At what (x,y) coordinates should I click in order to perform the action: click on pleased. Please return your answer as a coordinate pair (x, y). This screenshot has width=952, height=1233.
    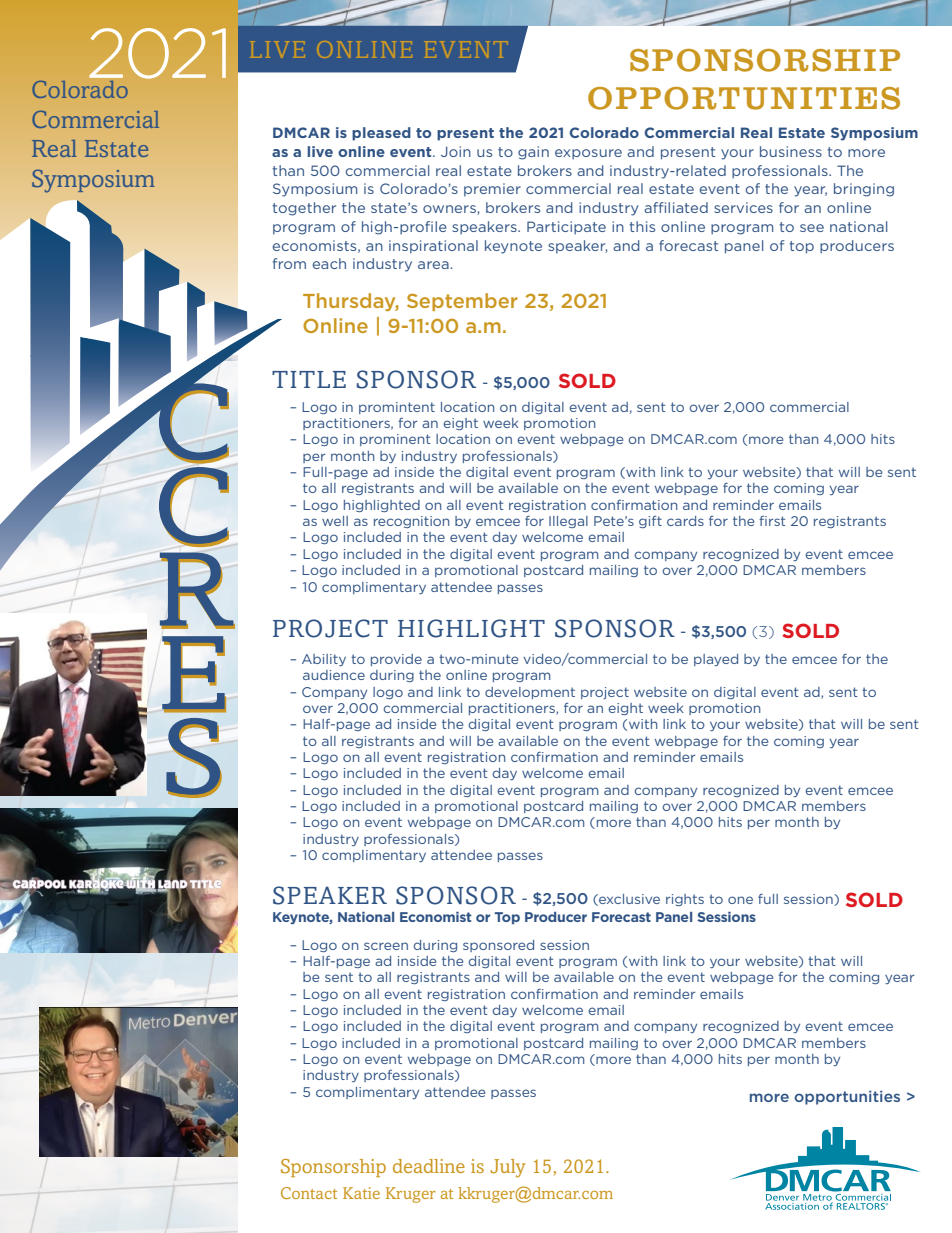
    Looking at the image, I should click on (381, 134).
